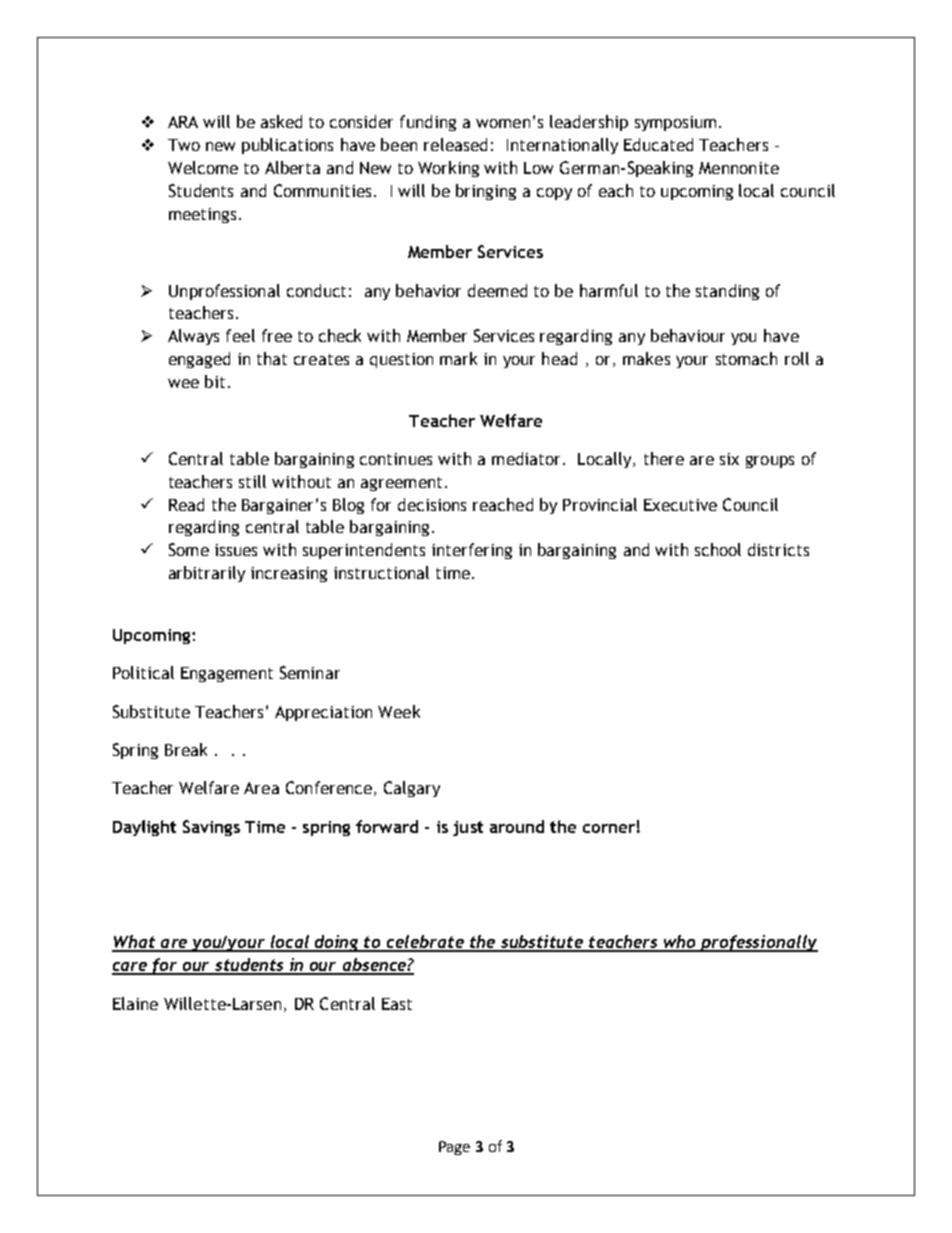 The width and height of the document is (952, 1233). I want to click on who, so click(680, 943).
